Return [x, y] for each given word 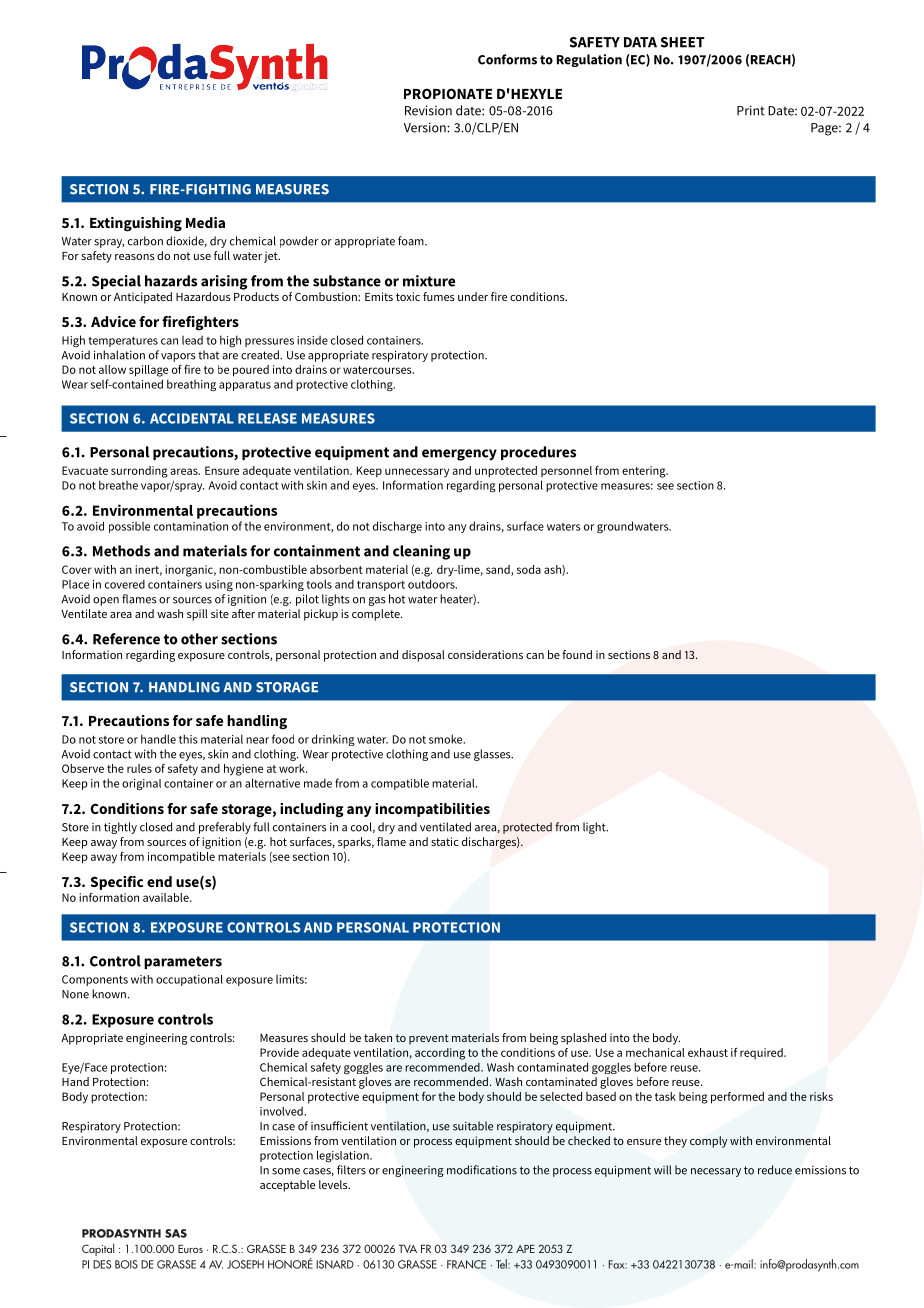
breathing [191, 385]
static [445, 841]
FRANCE [466, 1264]
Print [751, 110]
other [199, 639]
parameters [183, 962]
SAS [176, 1233]
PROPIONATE [448, 93]
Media [205, 222]
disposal [423, 656]
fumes [439, 296]
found [577, 654]
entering [645, 472]
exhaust [708, 1052]
